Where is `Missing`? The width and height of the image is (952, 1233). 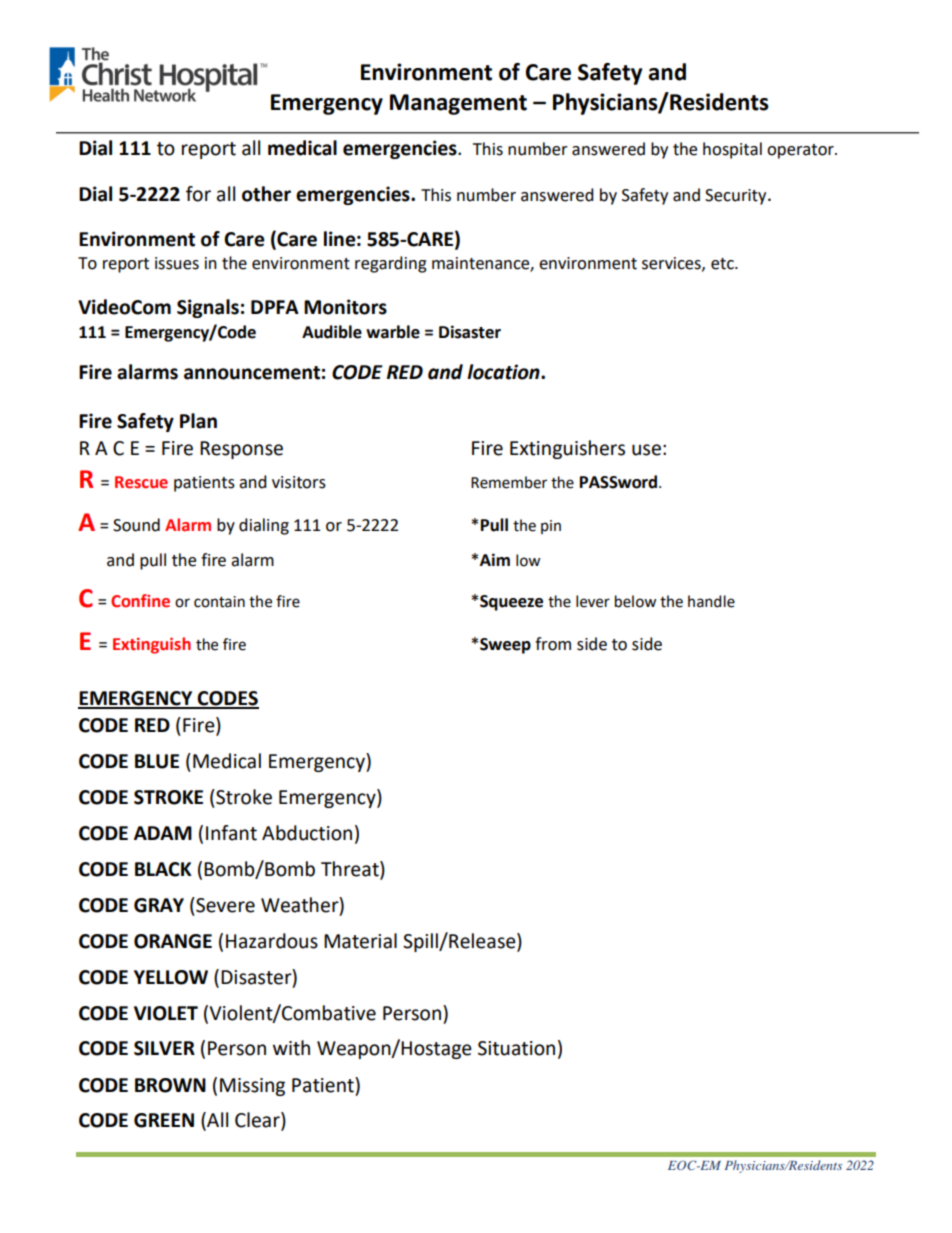 Missing is located at coordinates (252, 1087).
